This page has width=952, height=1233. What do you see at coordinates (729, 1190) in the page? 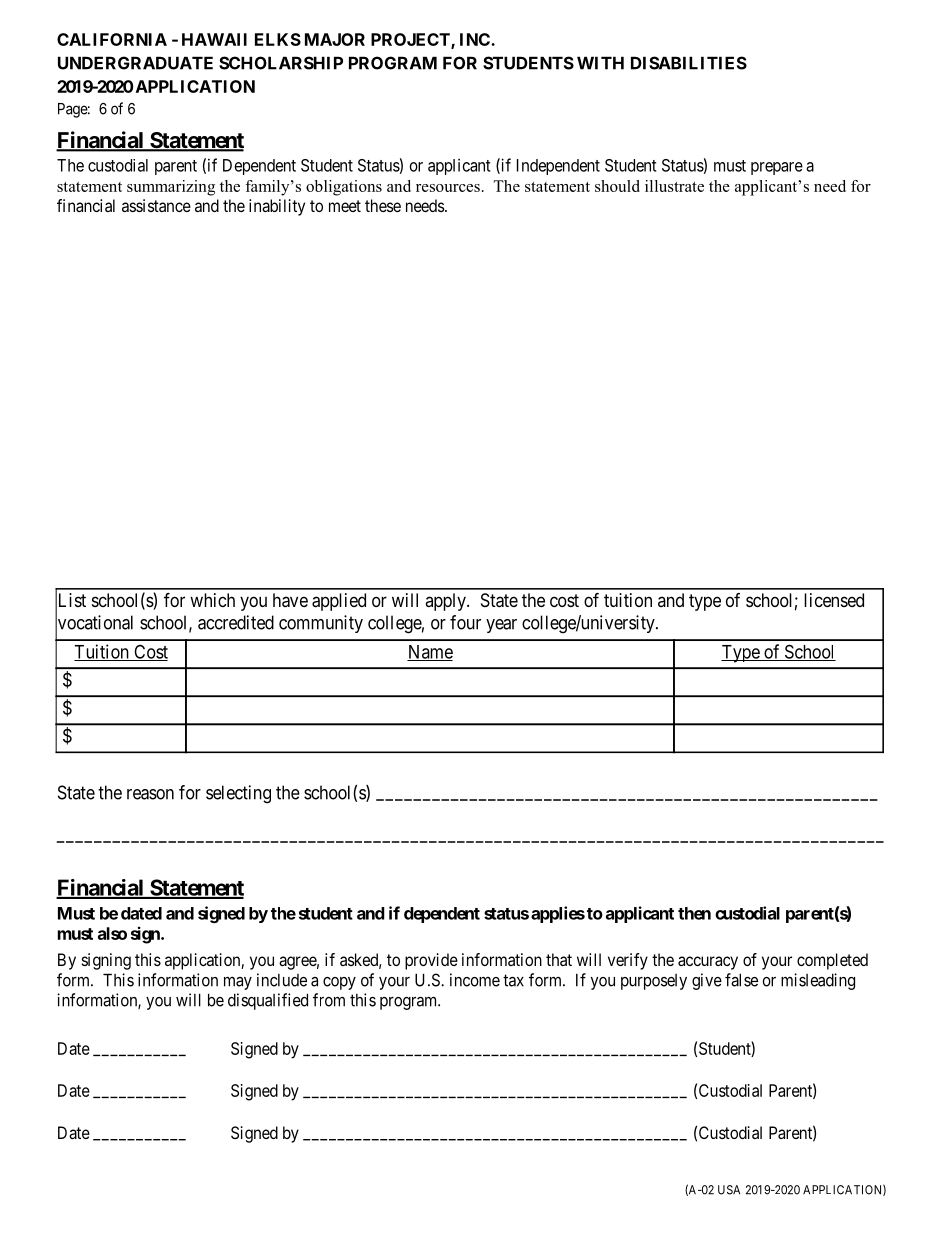
I see `USA` at bounding box center [729, 1190].
